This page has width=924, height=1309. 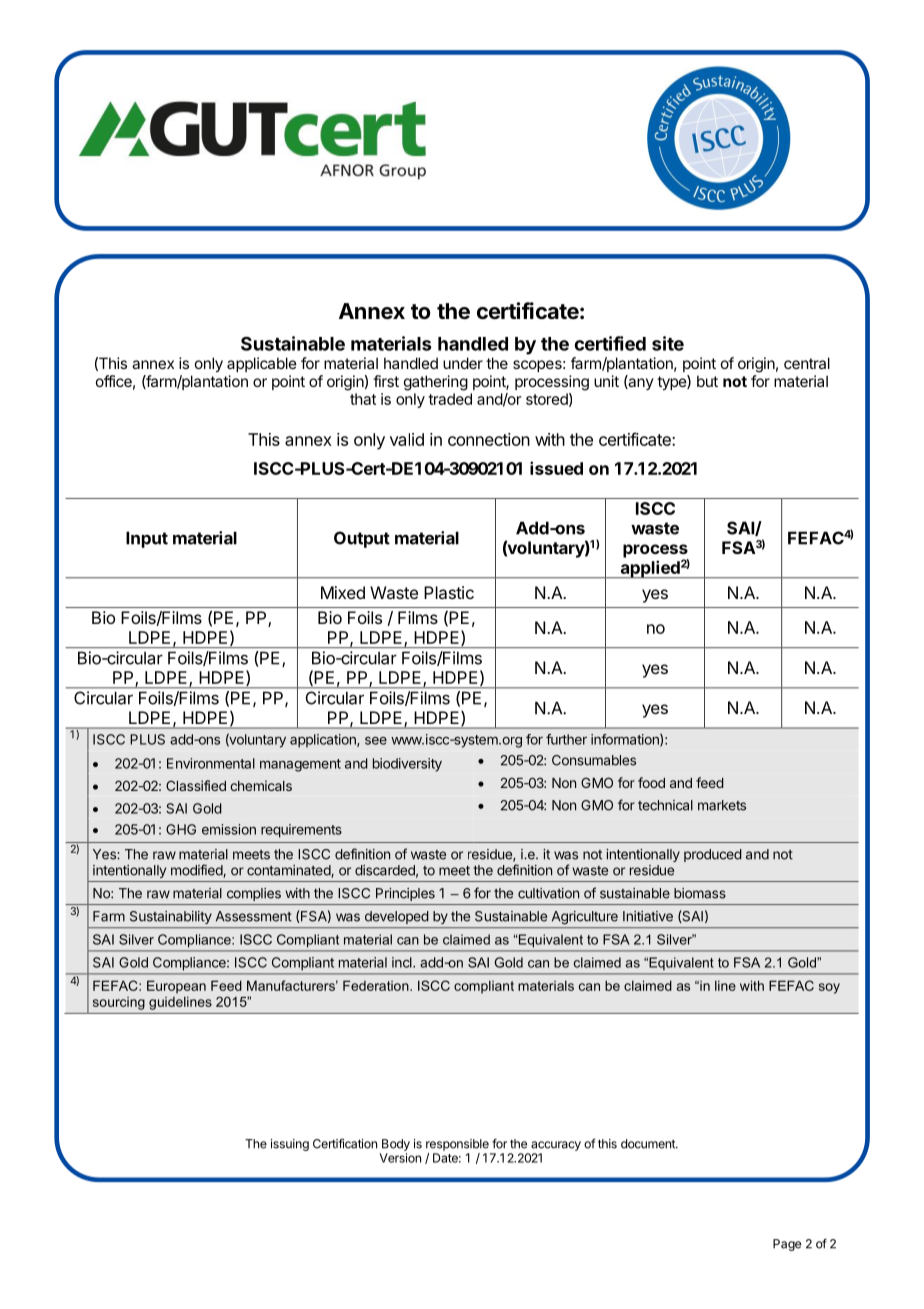 What do you see at coordinates (707, 381) in the page?
I see `but` at bounding box center [707, 381].
